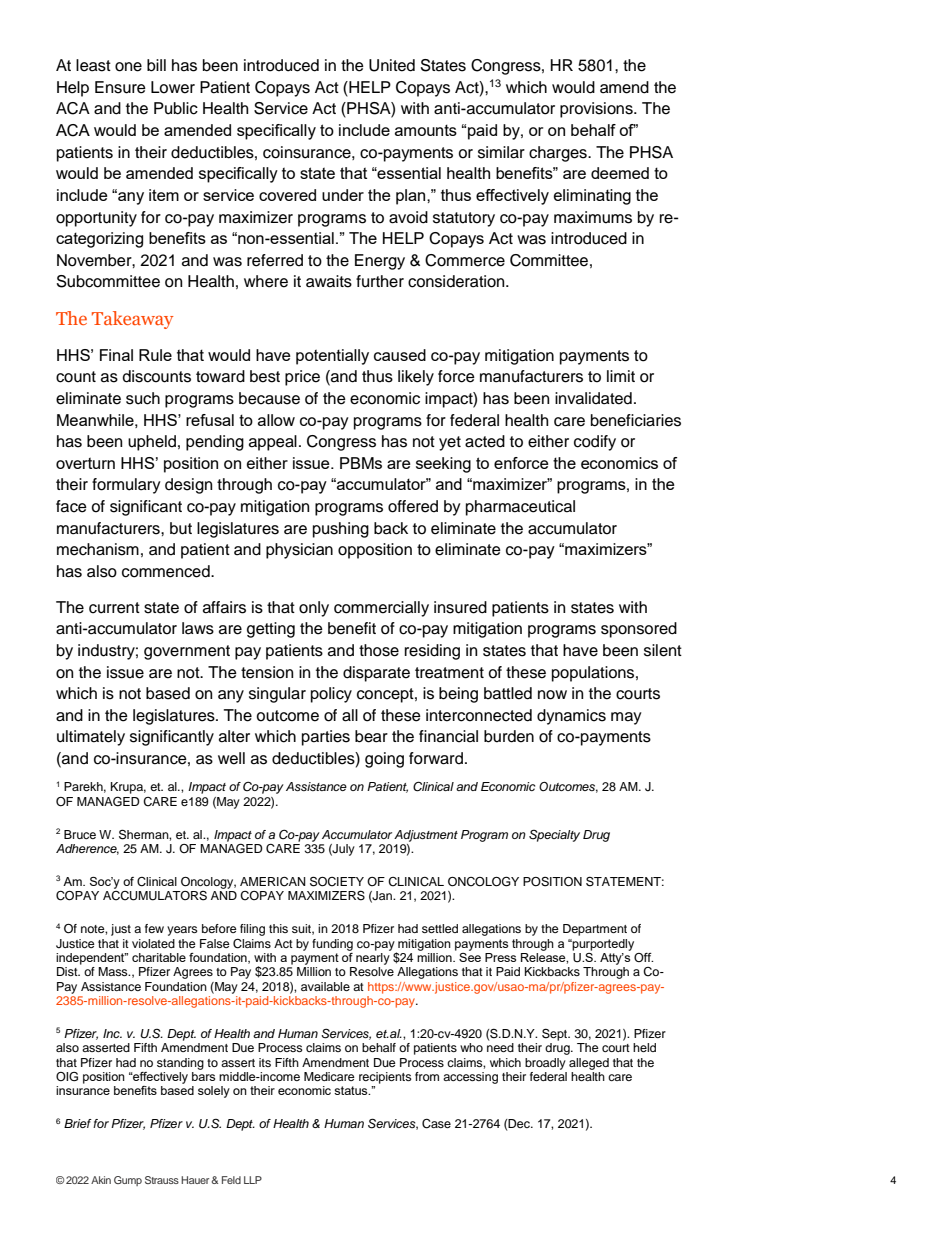  I want to click on provisions, so click(597, 110).
